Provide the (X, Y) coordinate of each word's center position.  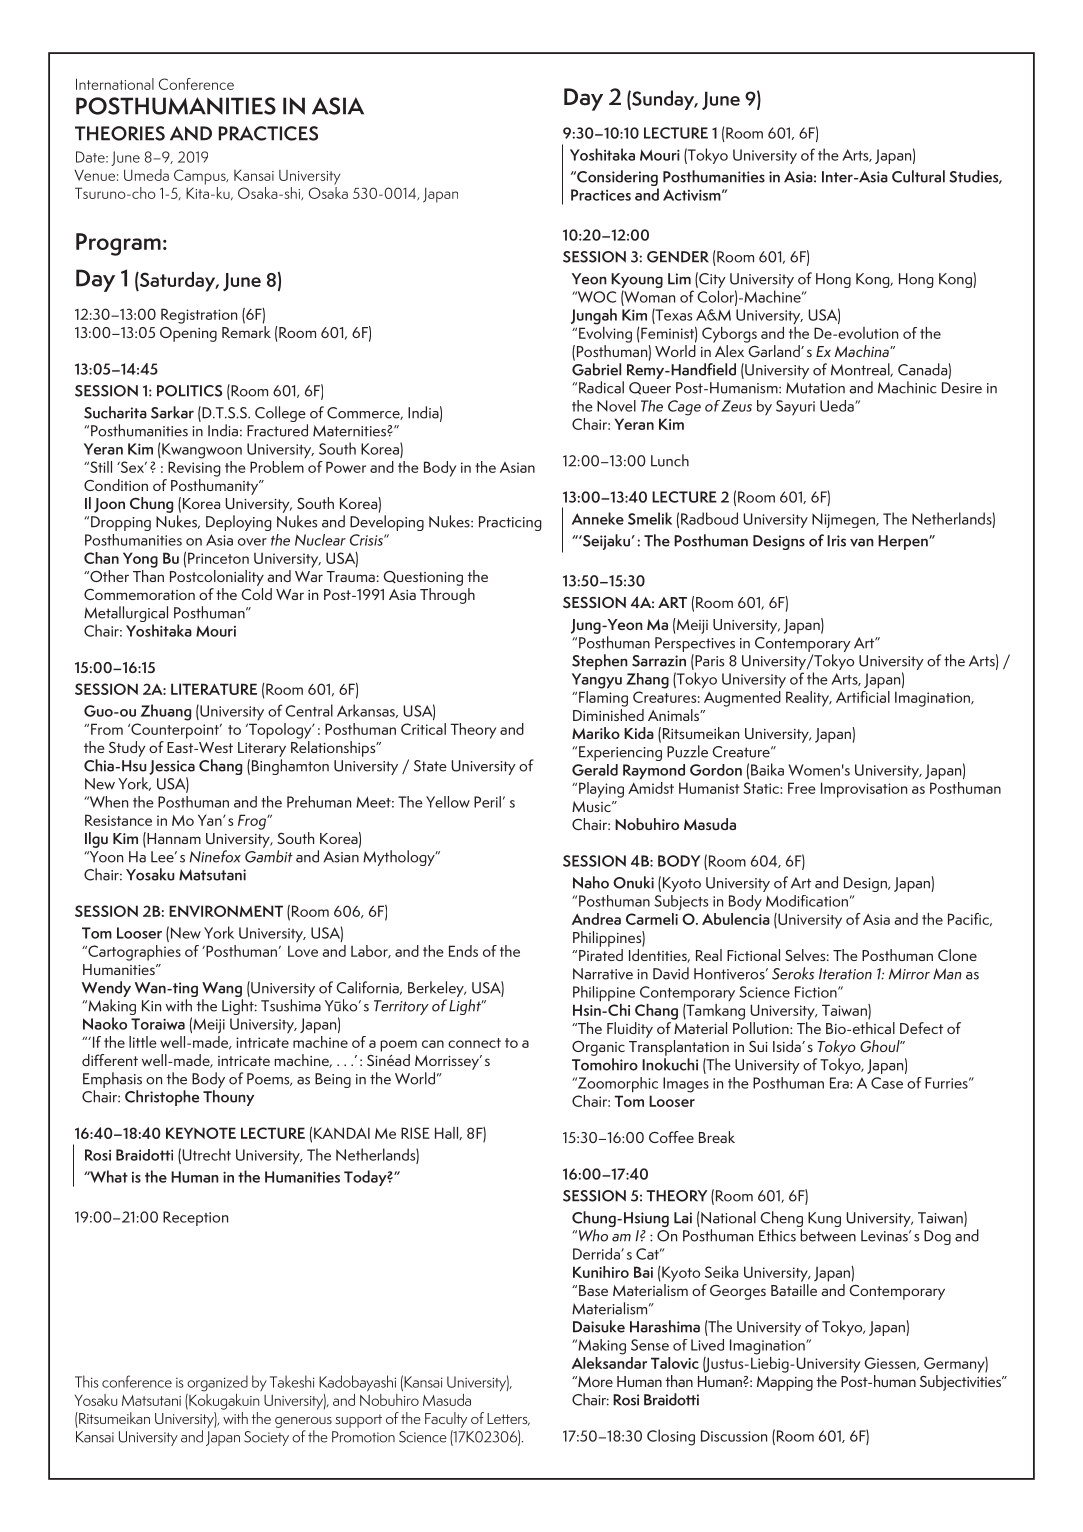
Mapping (785, 1383)
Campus (201, 177)
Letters (508, 1419)
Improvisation (864, 790)
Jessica (172, 767)
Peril (487, 802)
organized (217, 1383)
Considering (617, 179)
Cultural (918, 176)
